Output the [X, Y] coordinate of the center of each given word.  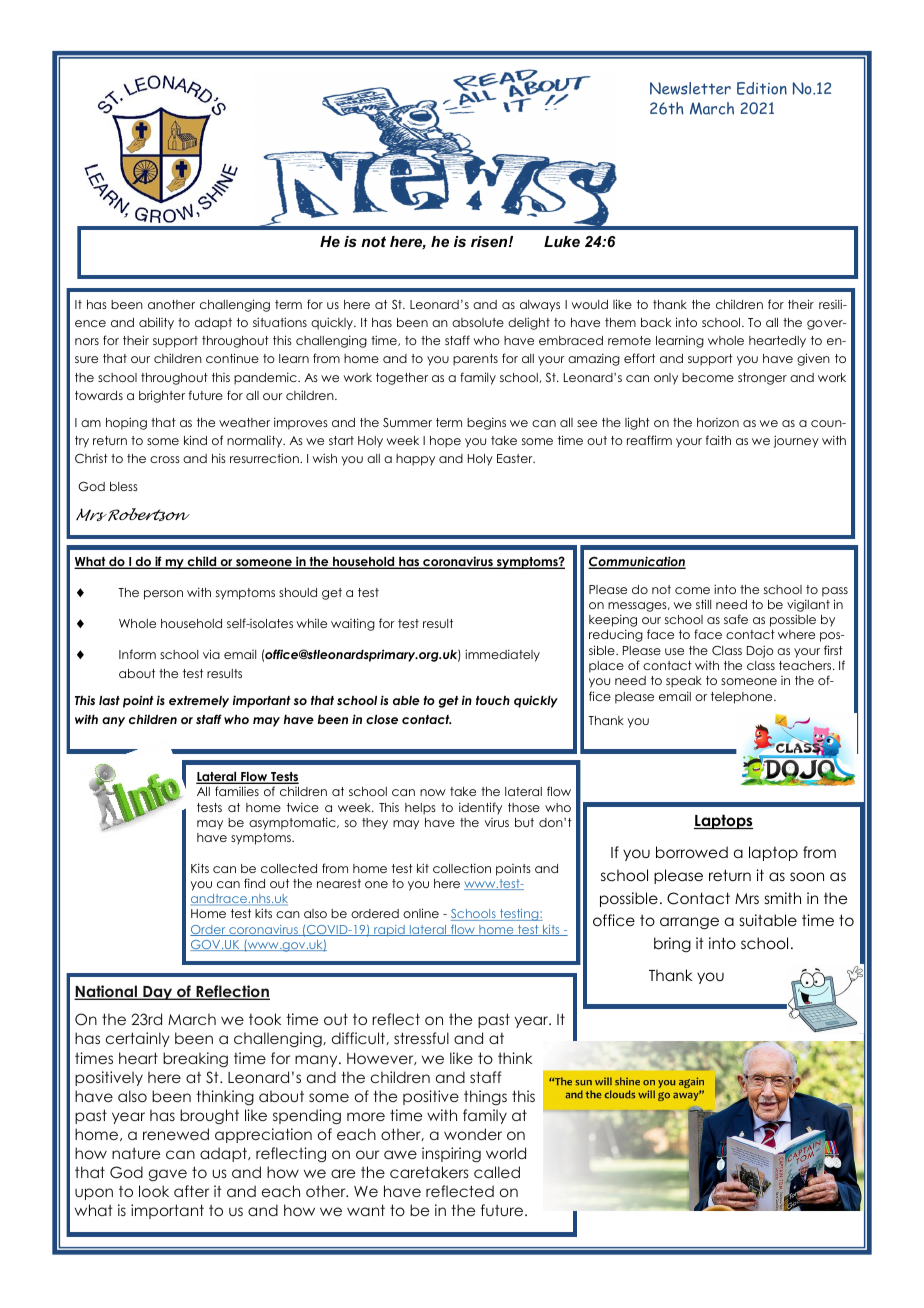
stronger [762, 379]
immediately [502, 655]
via [211, 654]
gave [167, 1175]
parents [475, 360]
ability [156, 323]
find [254, 883]
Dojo [760, 651]
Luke [562, 241]
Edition [762, 88]
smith [783, 898]
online [421, 913]
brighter [162, 396]
